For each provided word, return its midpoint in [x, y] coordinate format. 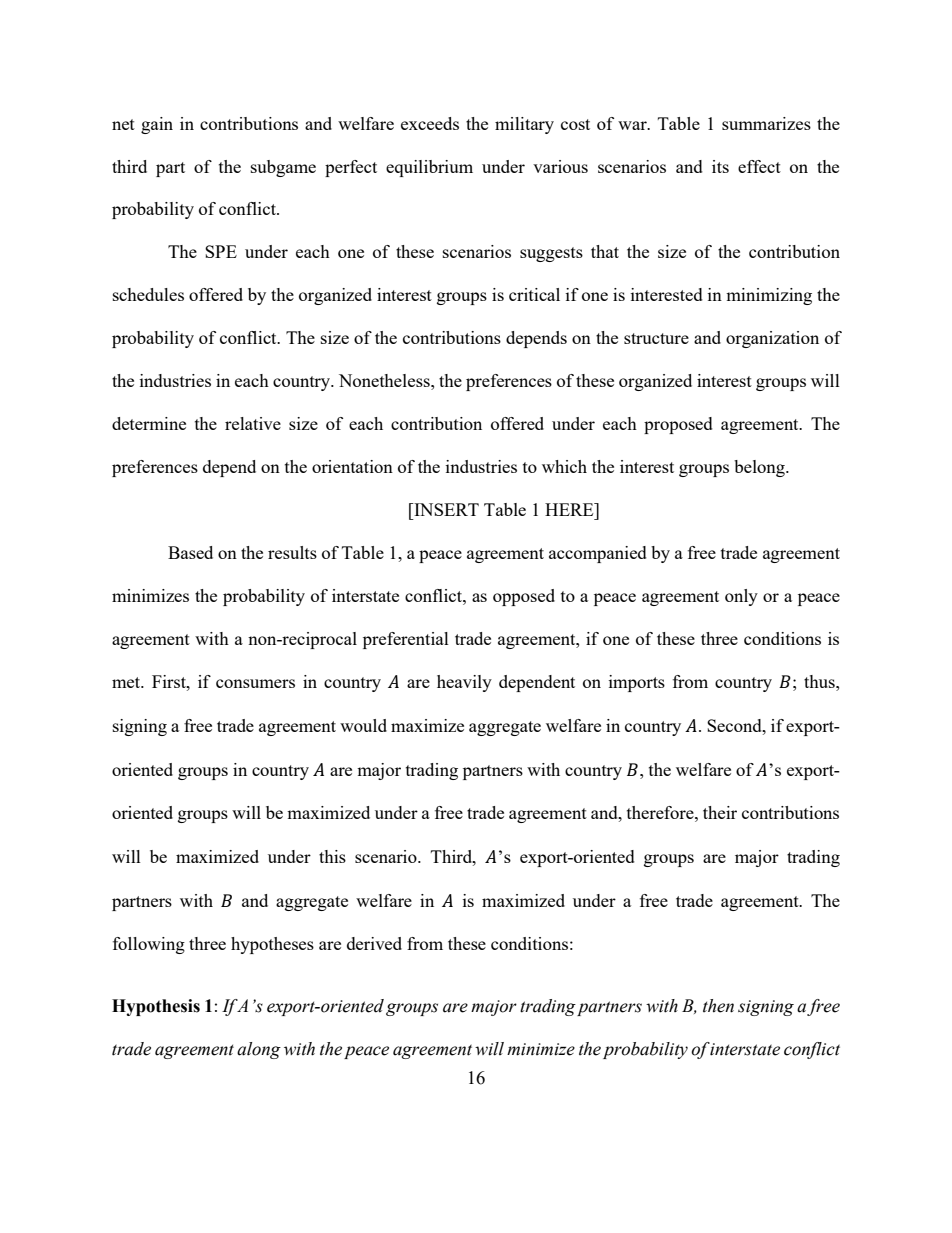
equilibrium [429, 168]
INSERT [445, 509]
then [718, 1006]
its [720, 166]
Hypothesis [156, 1007]
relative [253, 423]
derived [374, 943]
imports [637, 683]
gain [157, 125]
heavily [464, 683]
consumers [255, 683]
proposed [678, 425]
